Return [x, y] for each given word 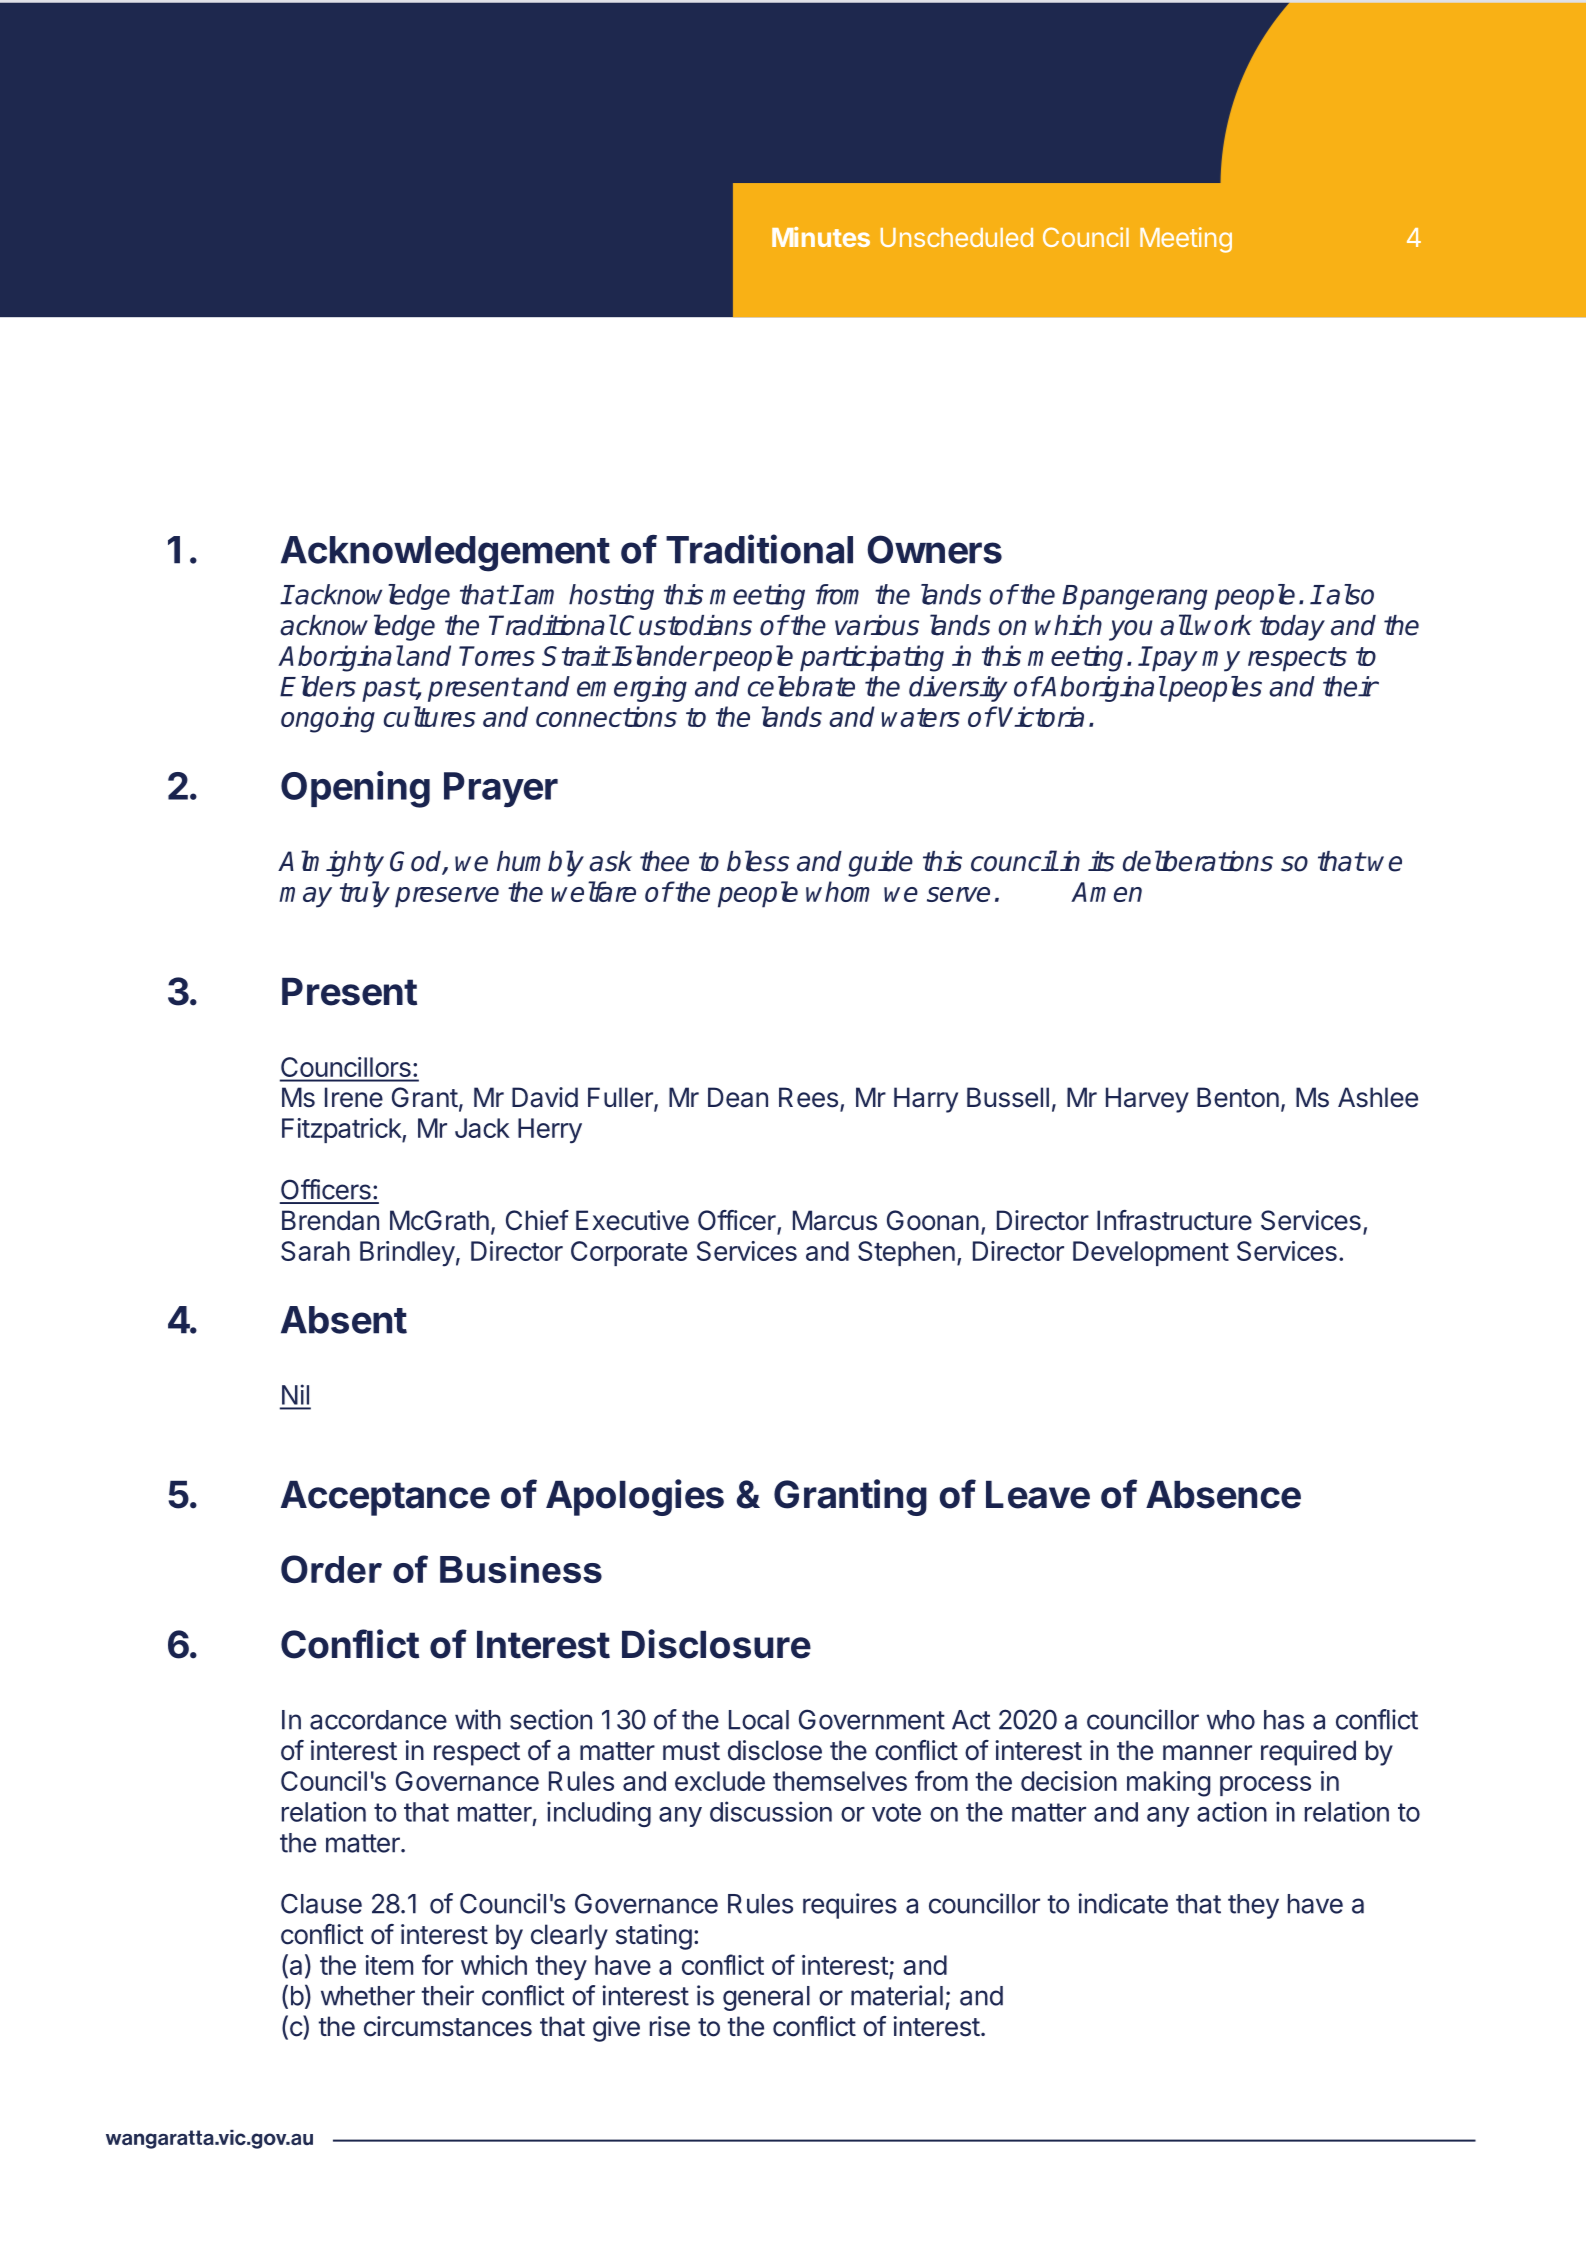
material [897, 1995]
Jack [482, 1128]
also [1350, 594]
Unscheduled [957, 237]
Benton [1238, 1097]
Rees [808, 1097]
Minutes [821, 237]
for [437, 1964]
